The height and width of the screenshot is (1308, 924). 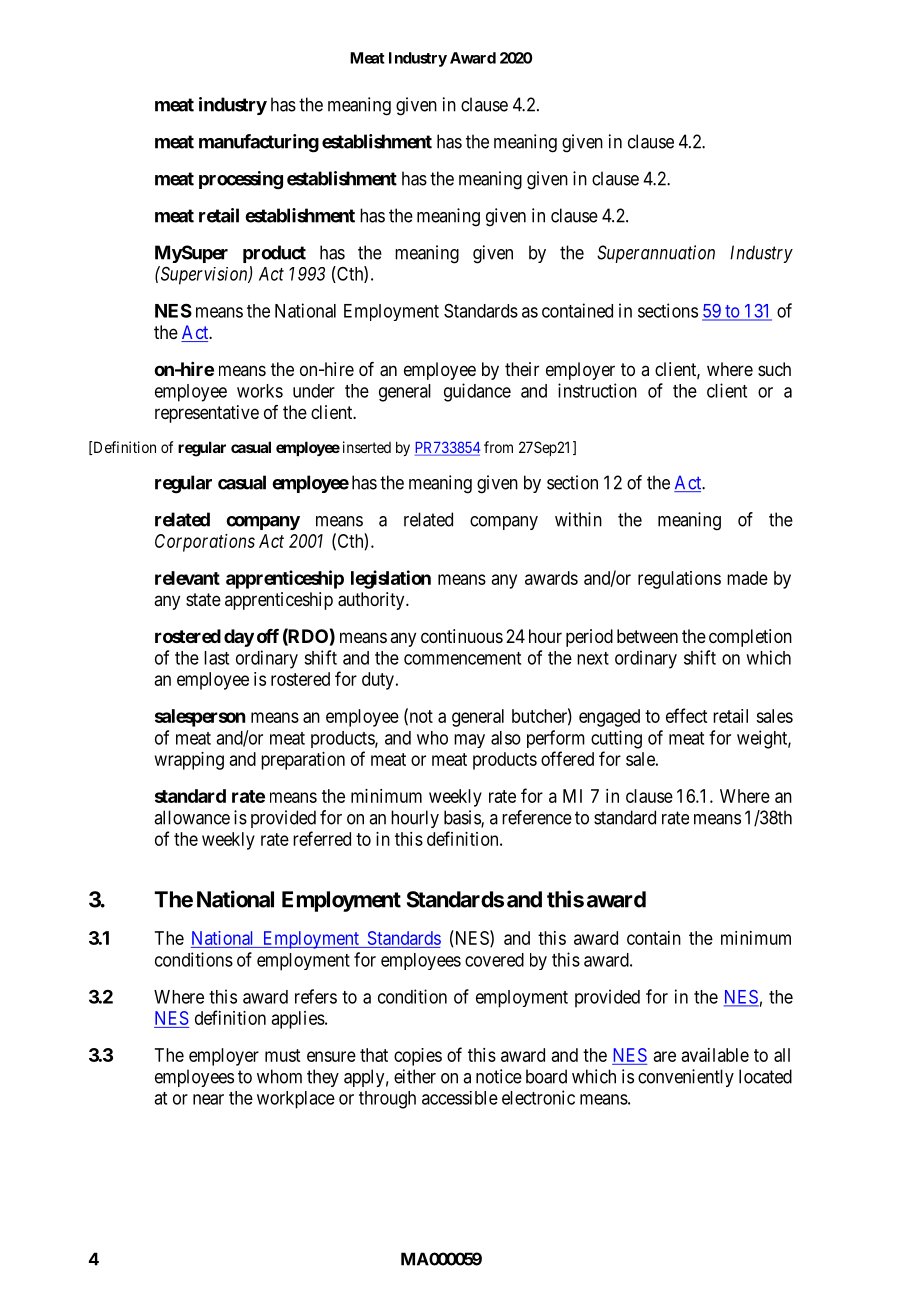 I want to click on notice, so click(x=499, y=1076).
